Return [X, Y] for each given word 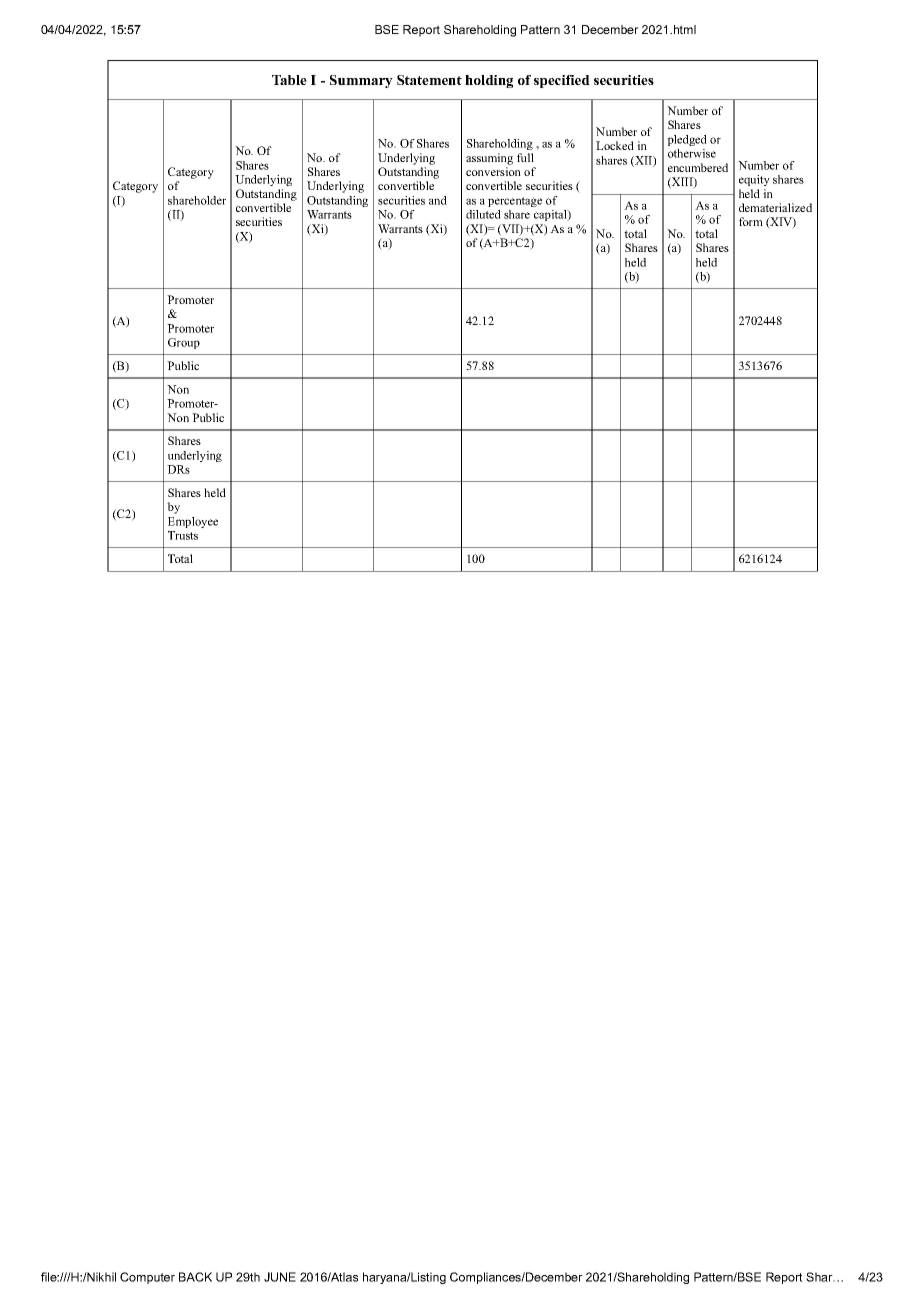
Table [289, 80]
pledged [687, 140]
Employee [193, 522]
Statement [429, 80]
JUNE [280, 1277]
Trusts [183, 535]
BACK [195, 1277]
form [751, 221]
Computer [147, 1278]
